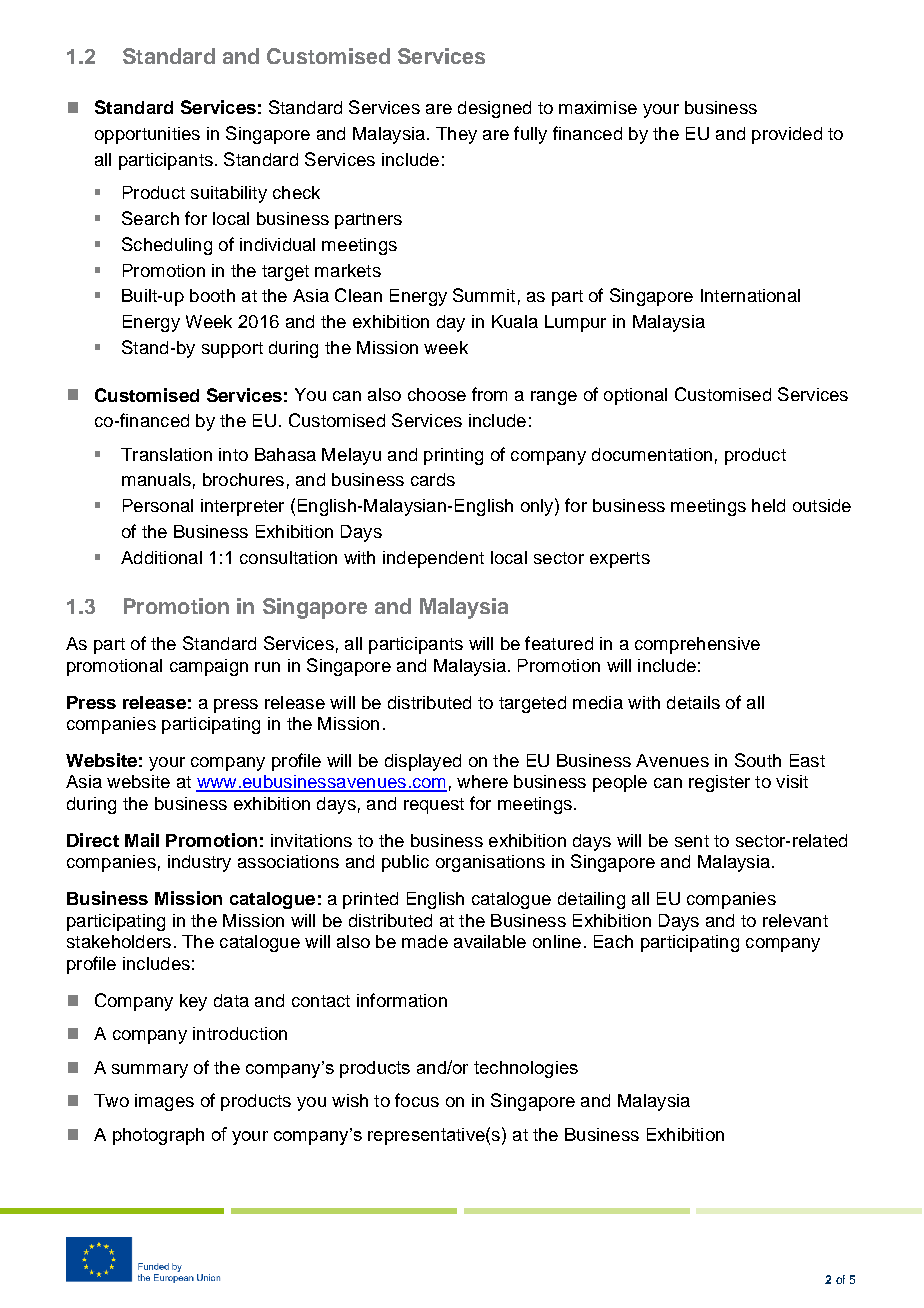 The height and width of the page is (1308, 924). What do you see at coordinates (719, 783) in the page?
I see `register` at bounding box center [719, 783].
